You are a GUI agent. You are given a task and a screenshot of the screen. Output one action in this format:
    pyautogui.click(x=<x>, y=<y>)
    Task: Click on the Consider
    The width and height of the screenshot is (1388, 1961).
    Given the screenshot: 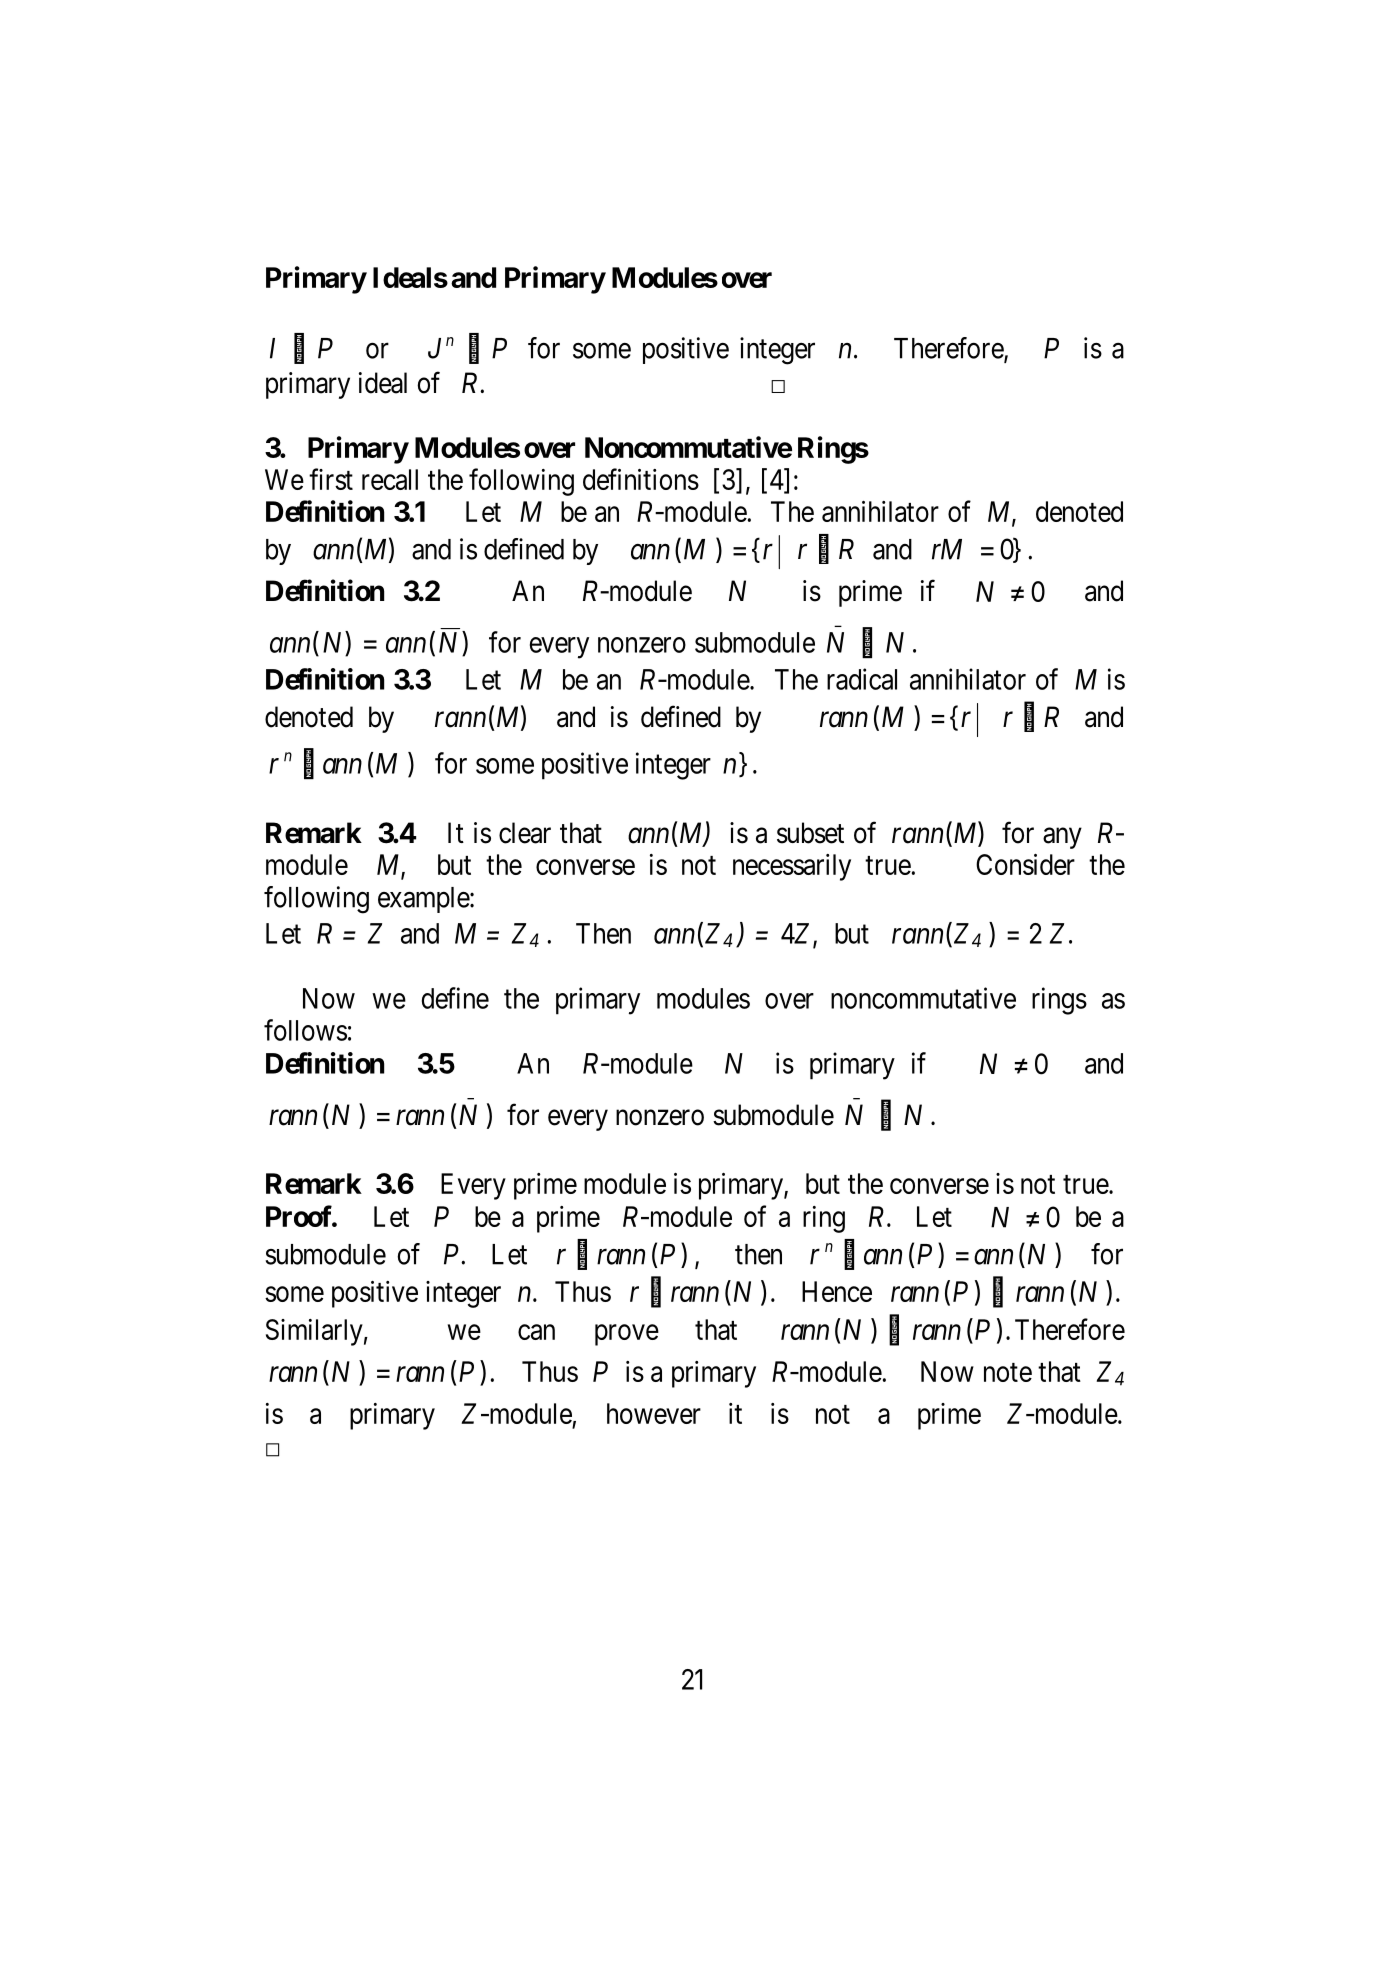 What is the action you would take?
    pyautogui.click(x=1025, y=864)
